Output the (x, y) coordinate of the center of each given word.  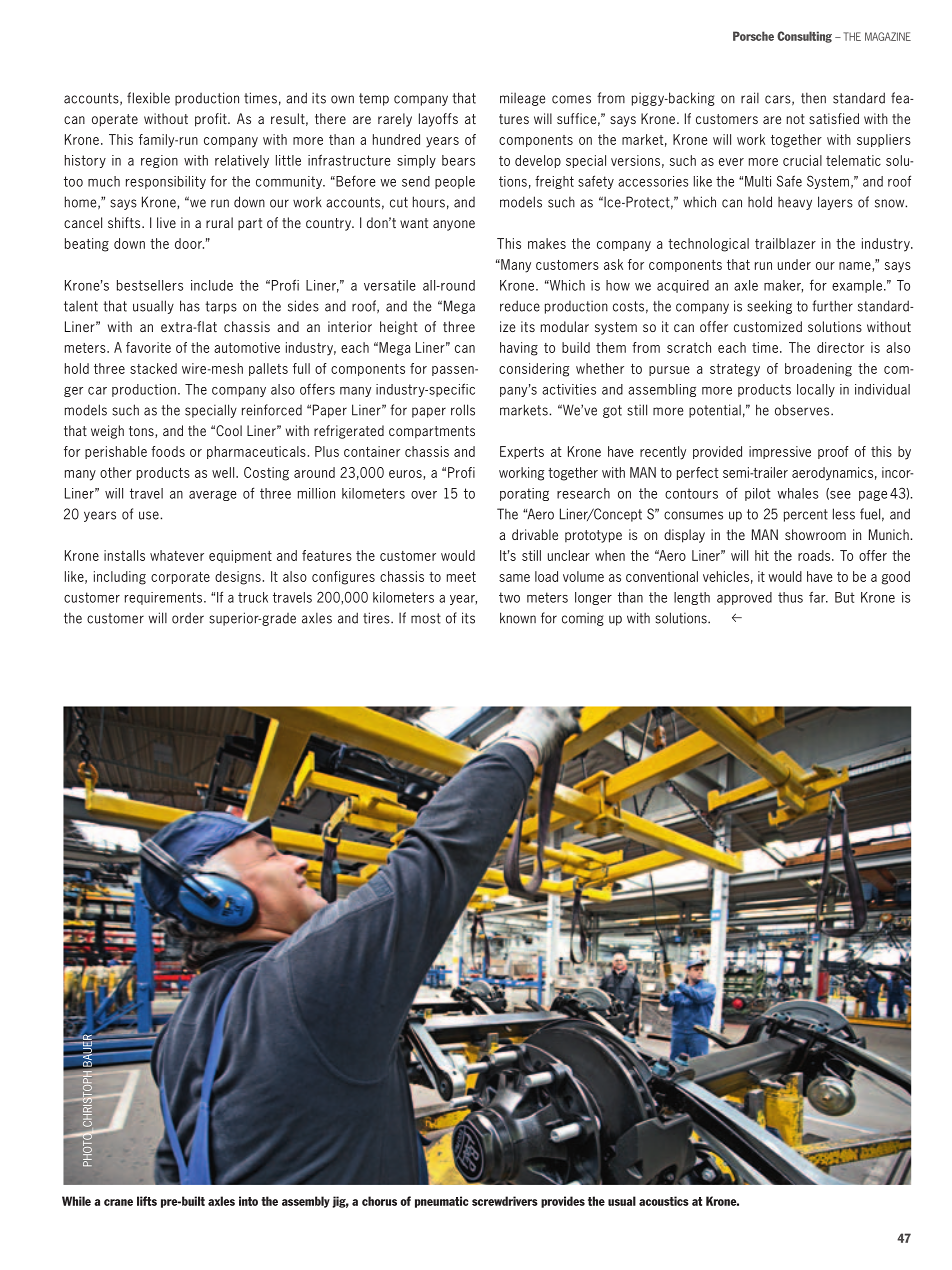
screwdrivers (505, 1201)
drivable (535, 534)
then (813, 98)
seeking (769, 307)
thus (790, 597)
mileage (522, 99)
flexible (148, 98)
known (518, 618)
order (188, 618)
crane (118, 1202)
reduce (520, 306)
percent (806, 515)
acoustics (664, 1201)
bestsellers (150, 285)
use (150, 515)
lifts (147, 1201)
